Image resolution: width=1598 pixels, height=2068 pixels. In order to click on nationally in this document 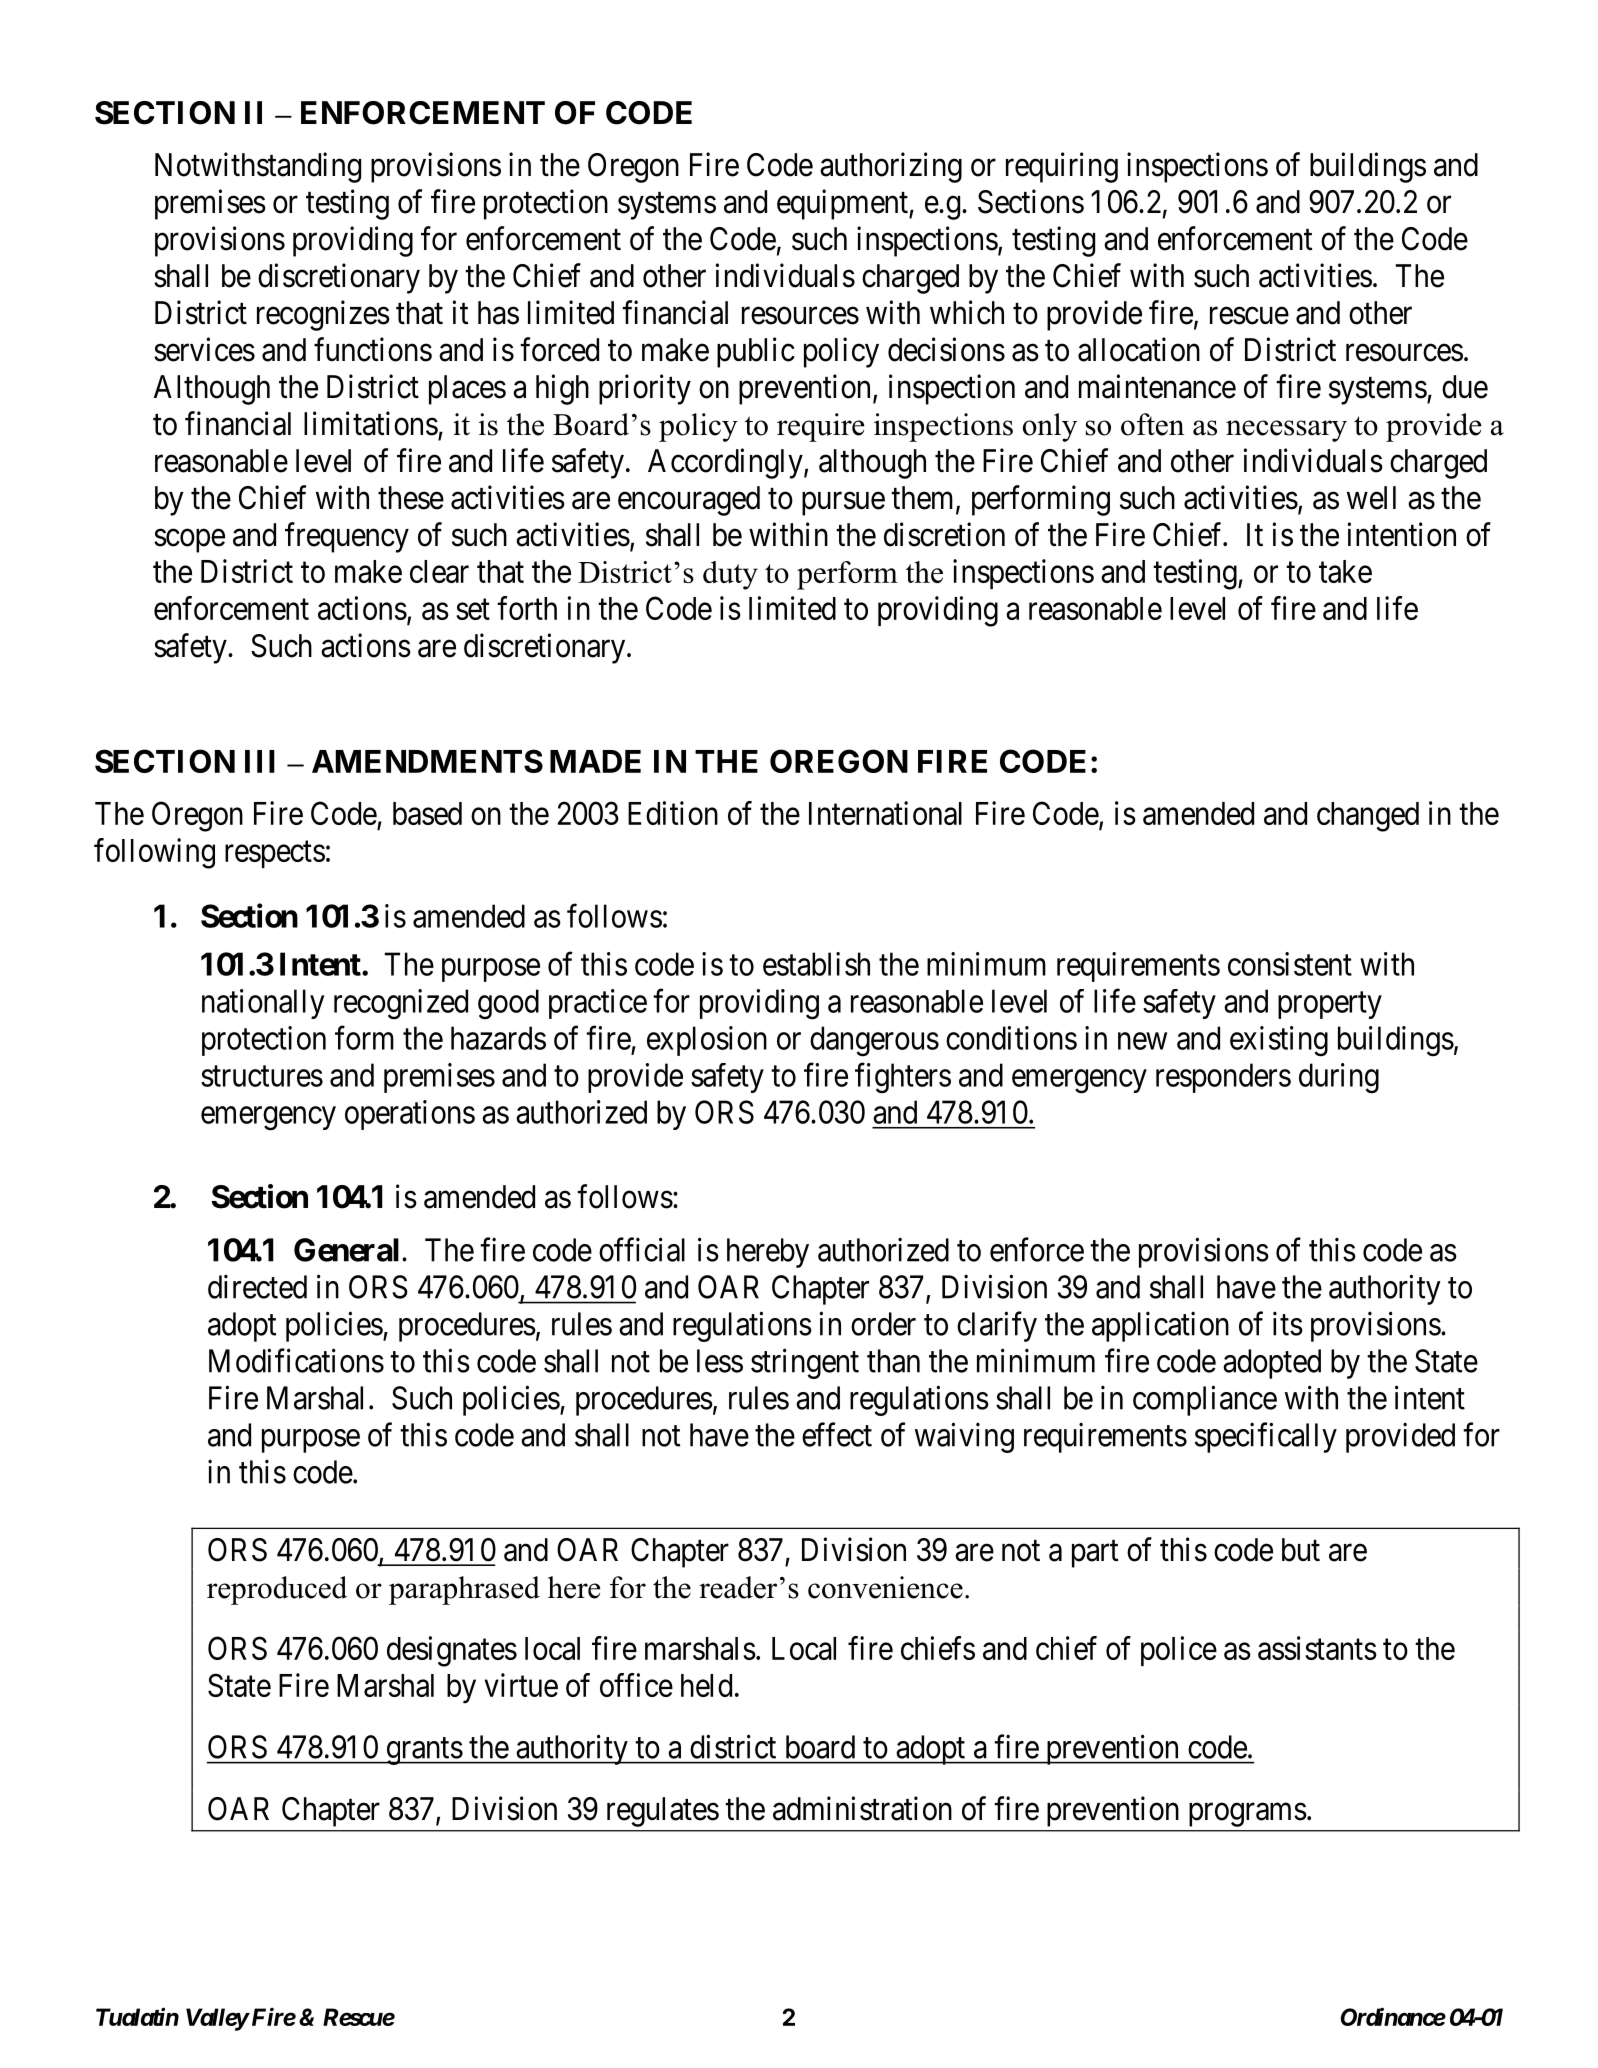, I will do `click(263, 1004)`.
